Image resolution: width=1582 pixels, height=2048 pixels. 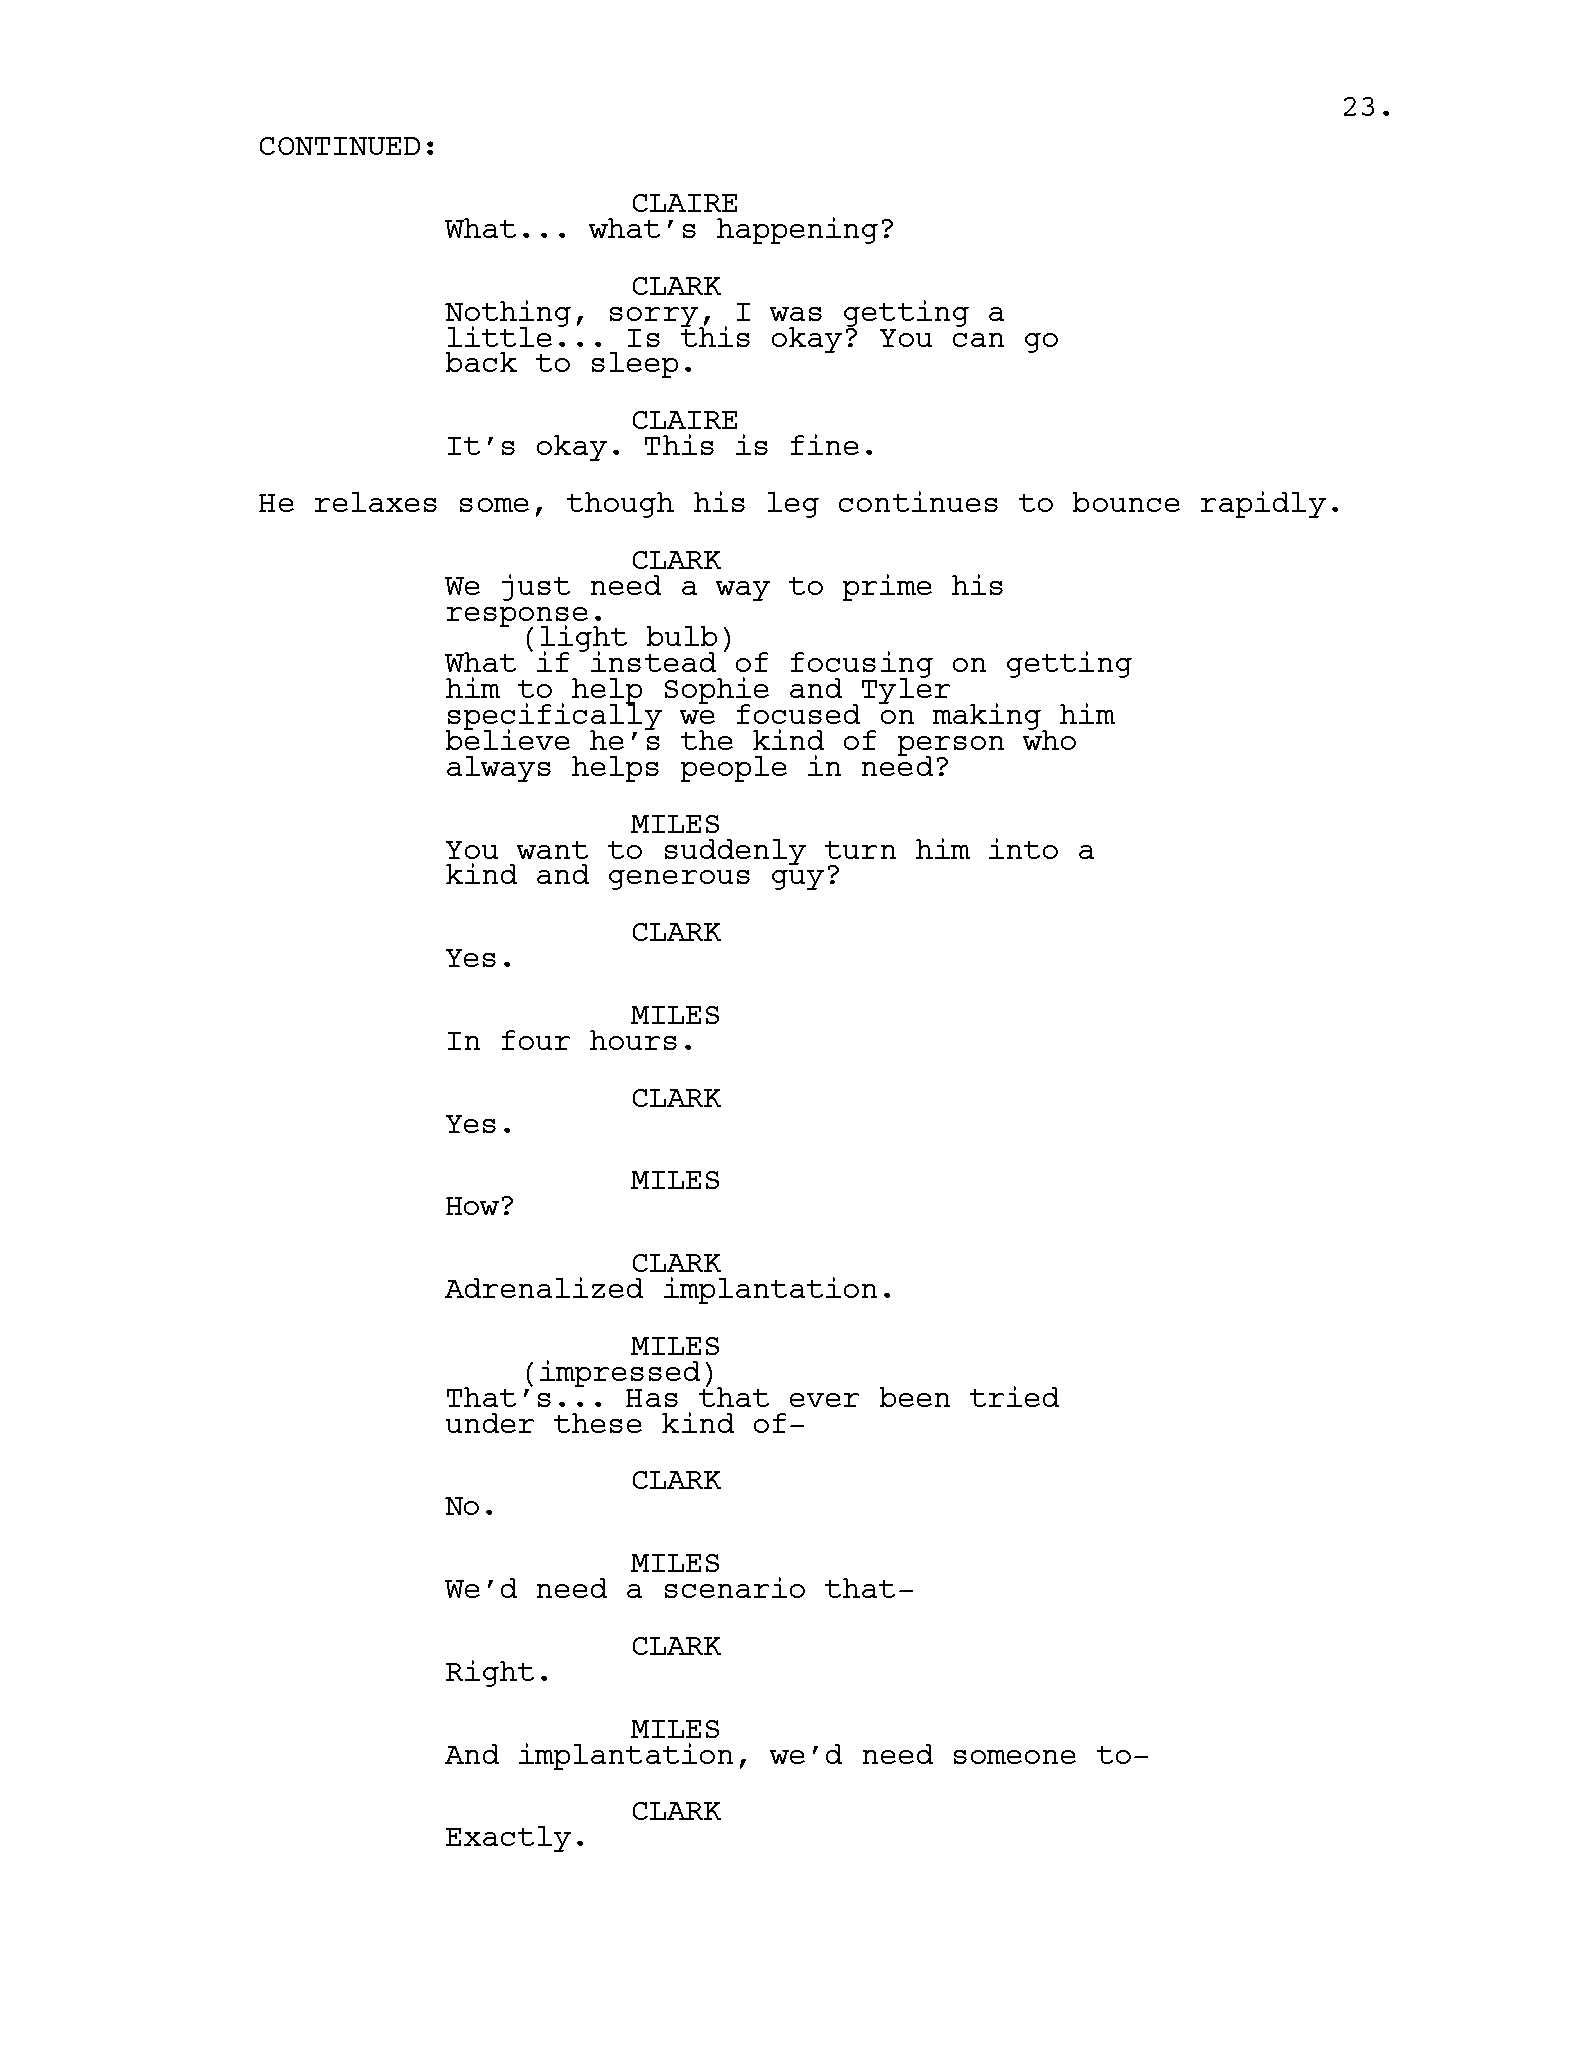 I want to click on happening, so click(x=797, y=230).
